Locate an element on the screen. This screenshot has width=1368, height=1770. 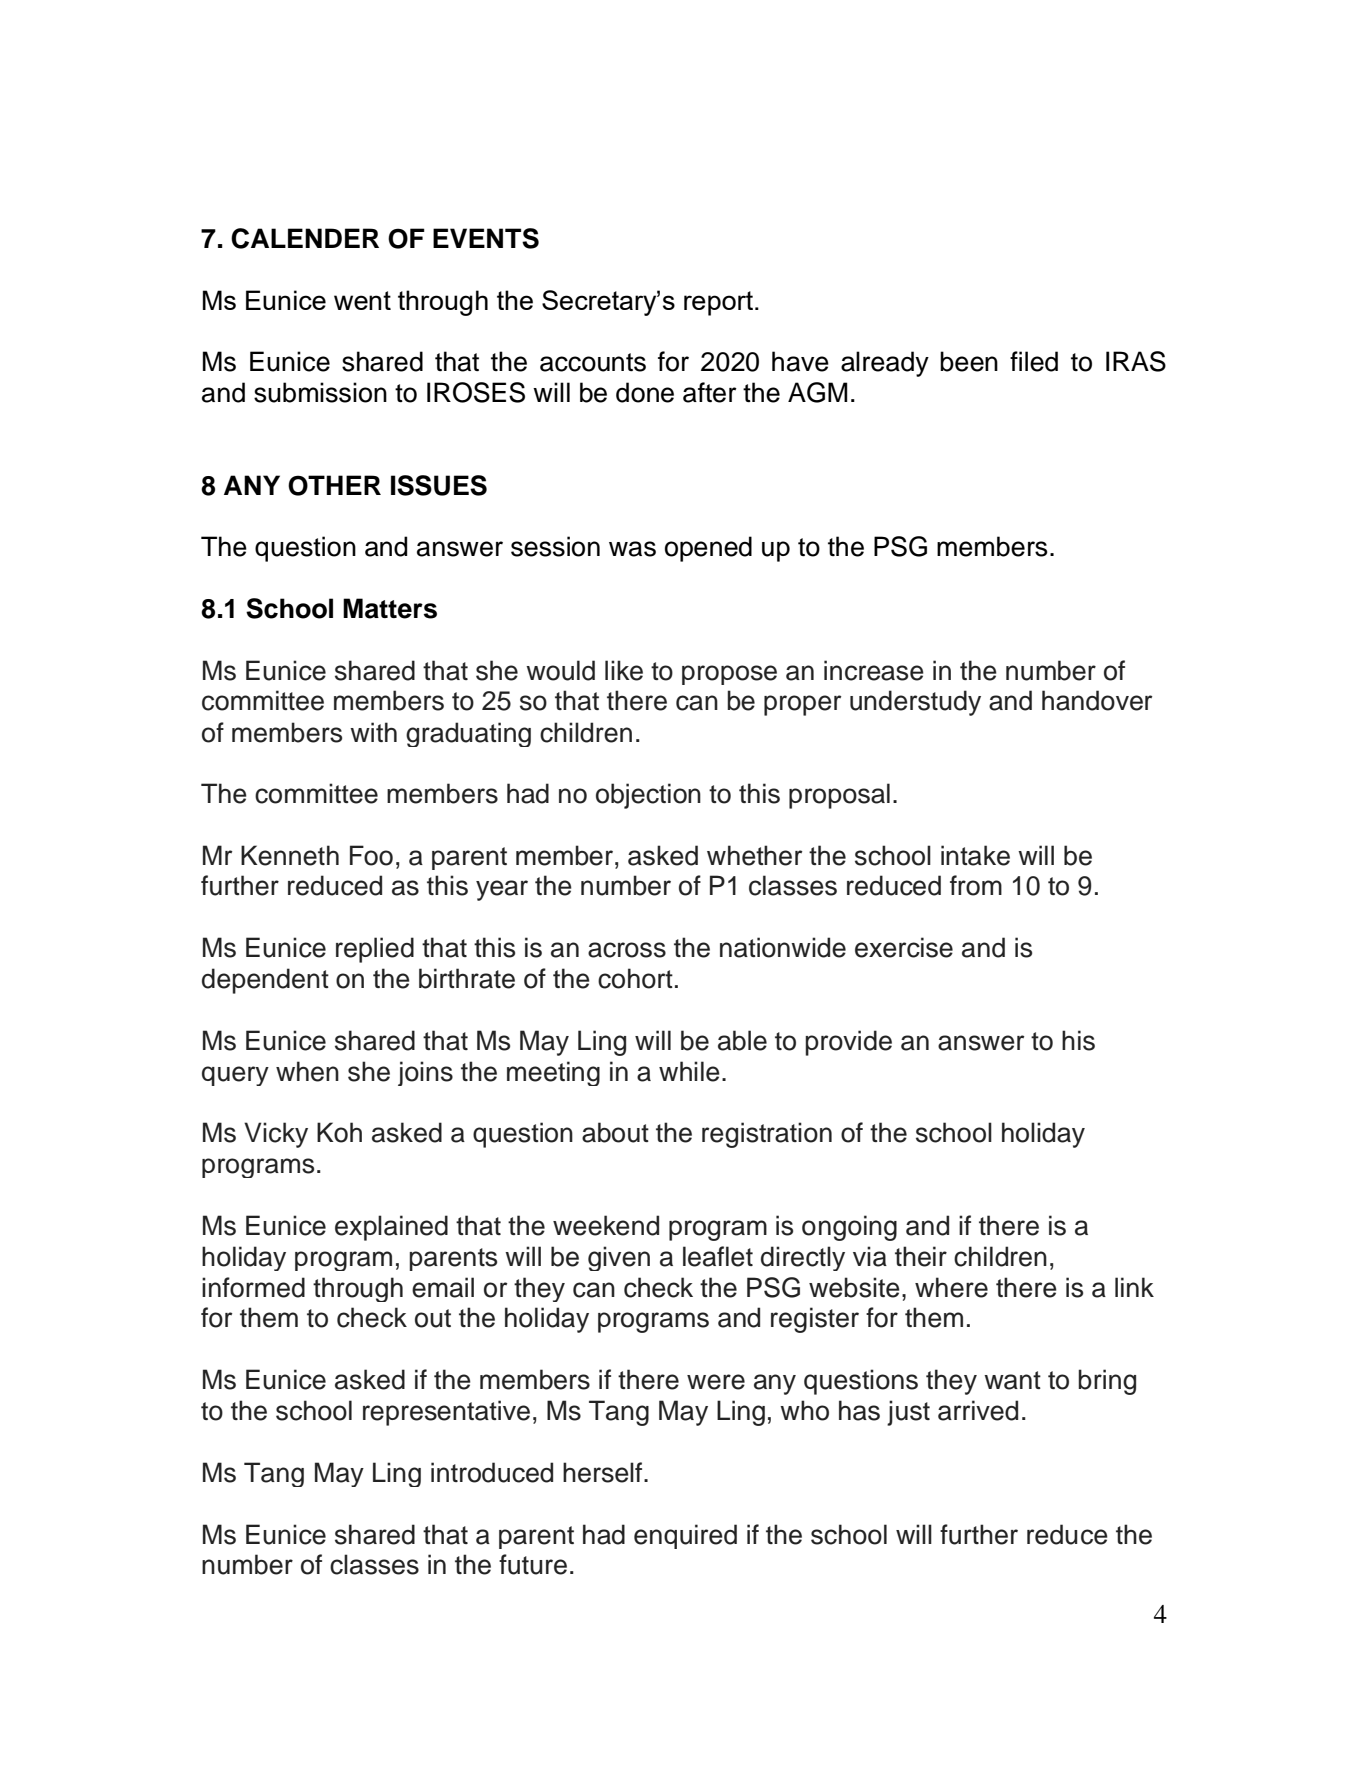
filed is located at coordinates (1034, 361).
